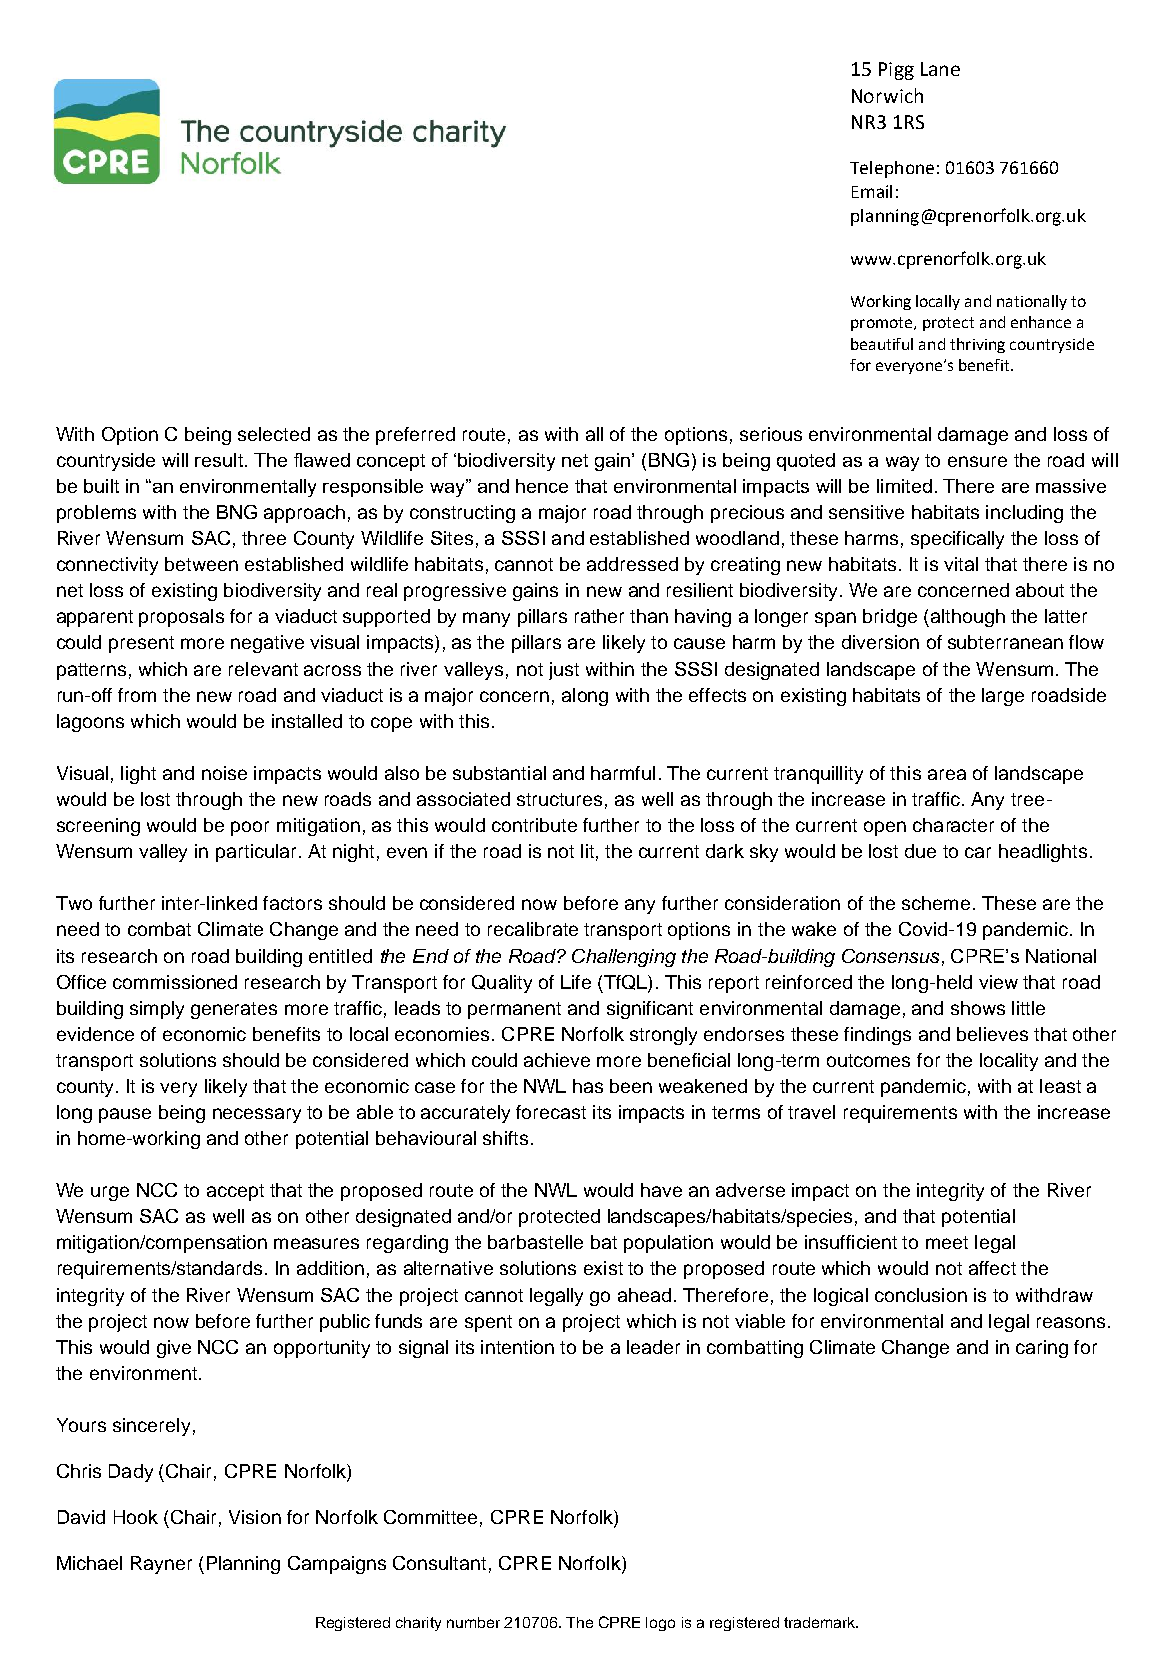 This screenshot has height=1661, width=1175. What do you see at coordinates (161, 1565) in the screenshot?
I see `Rayner` at bounding box center [161, 1565].
